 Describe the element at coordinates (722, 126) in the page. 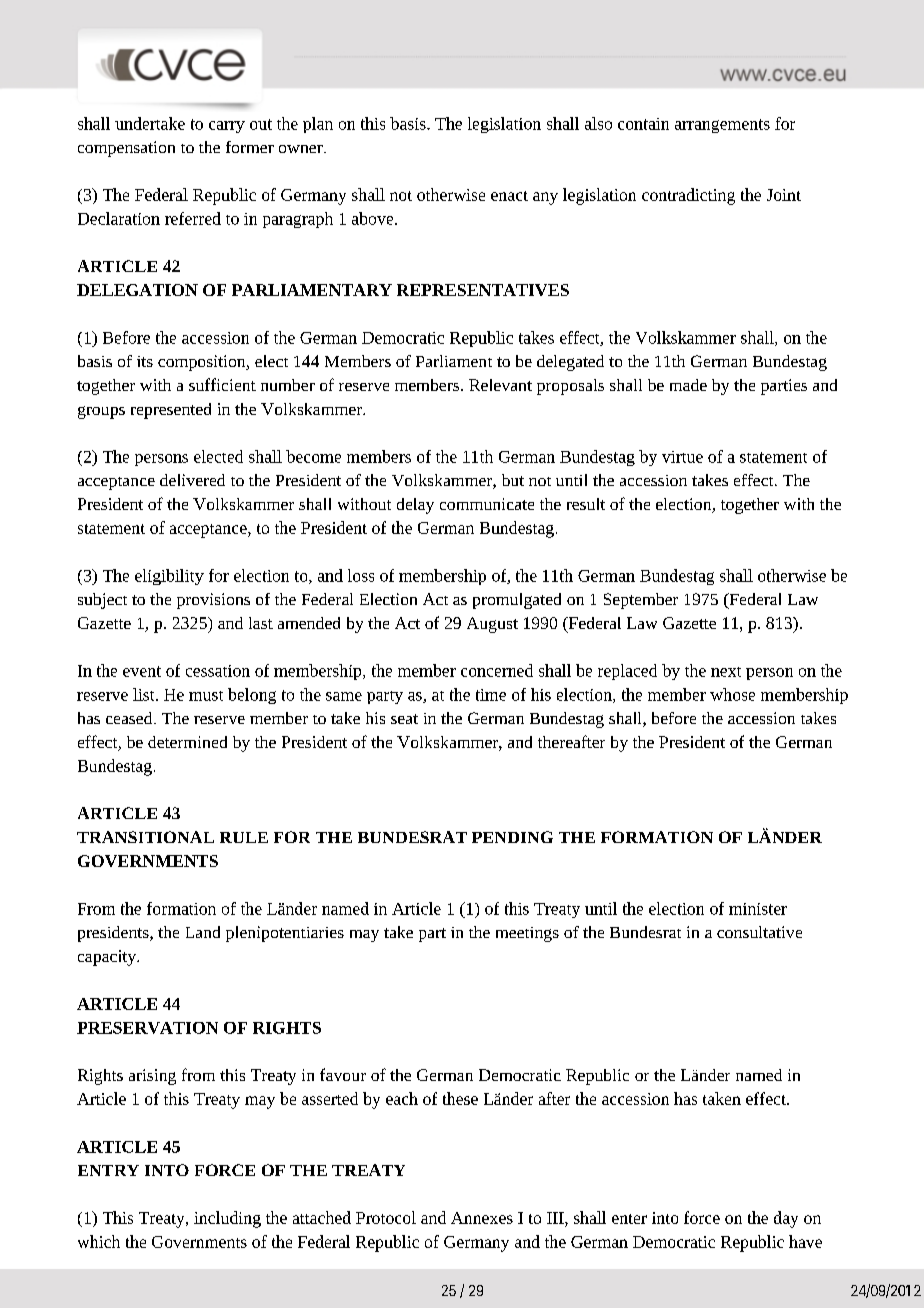

I see `arrangements` at that location.
